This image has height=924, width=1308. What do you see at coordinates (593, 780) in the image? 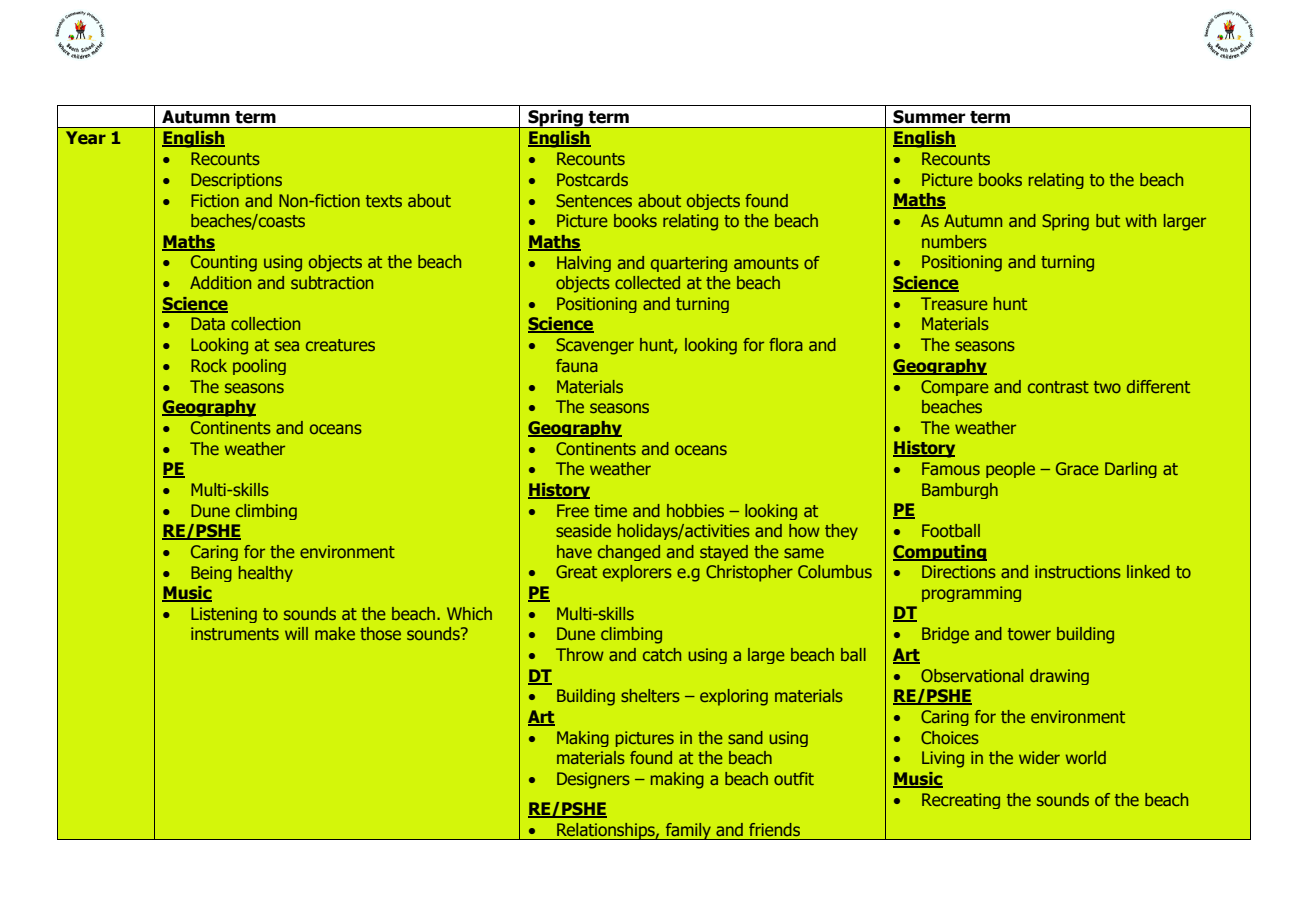
I see `Designers` at bounding box center [593, 780].
